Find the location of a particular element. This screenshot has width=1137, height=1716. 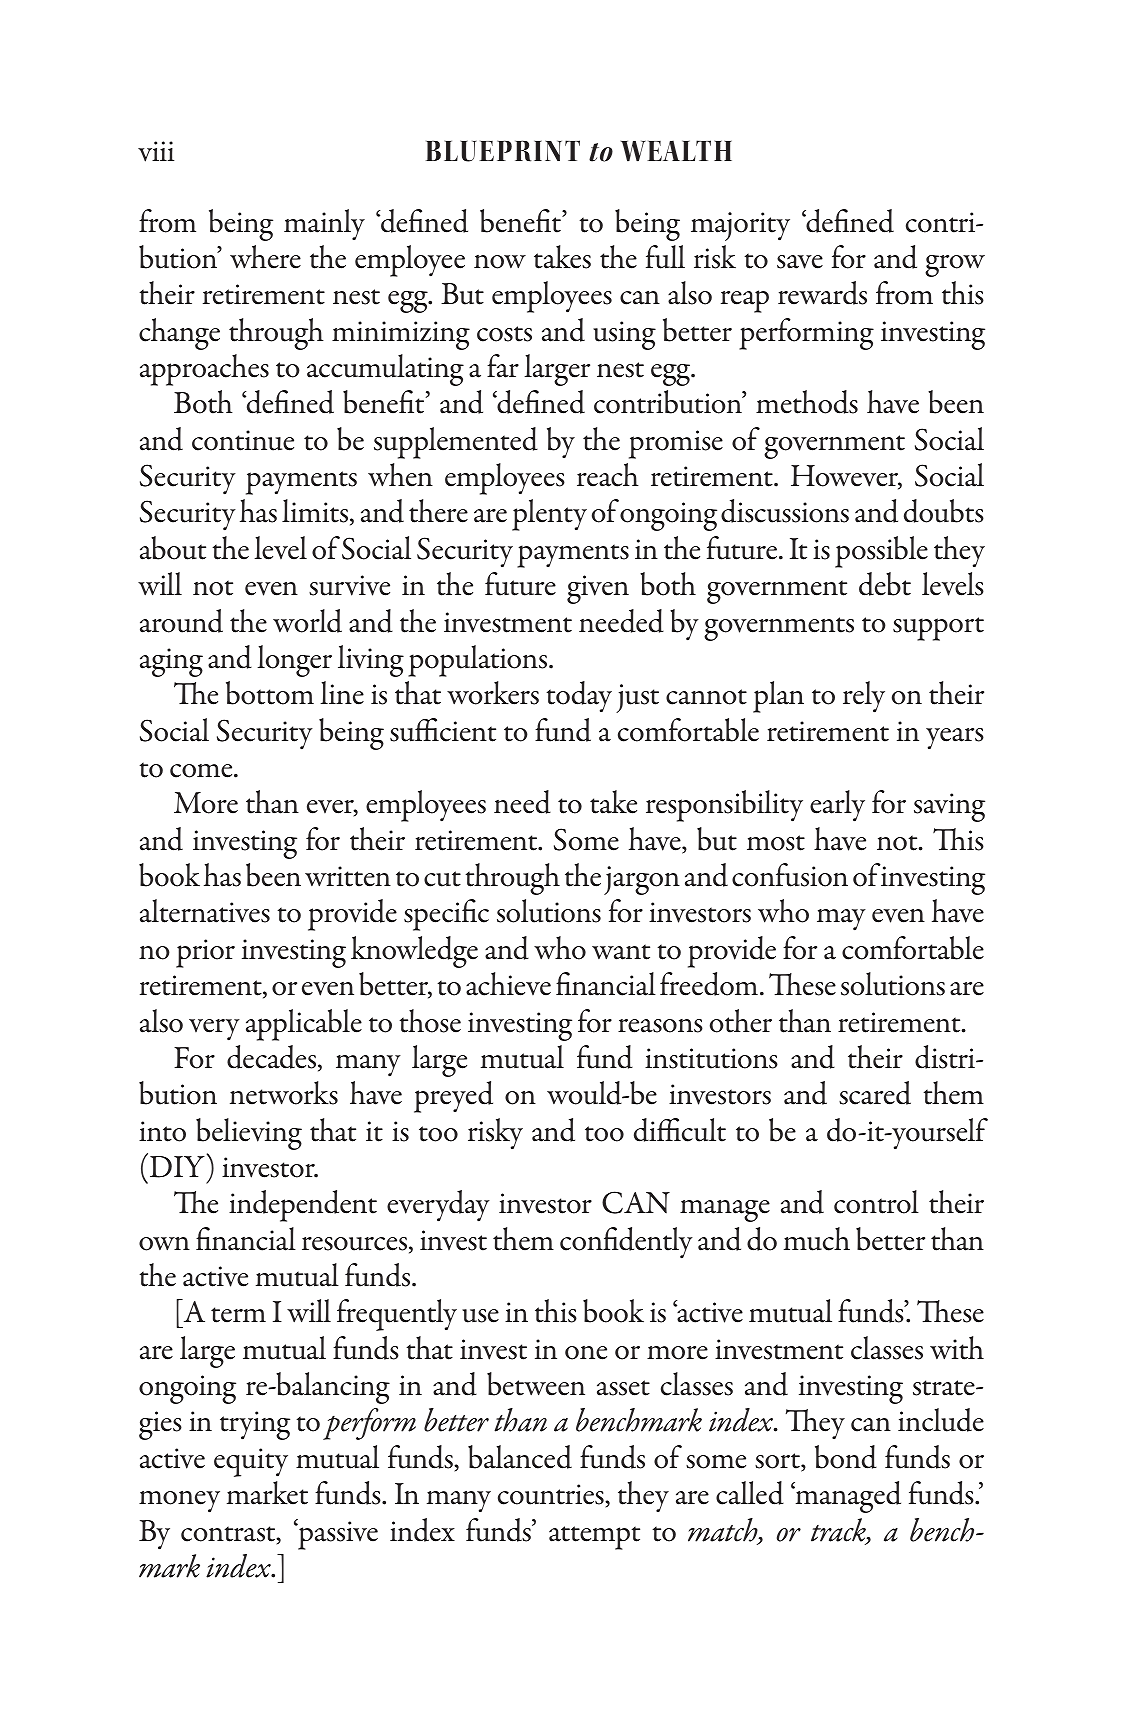

control is located at coordinates (876, 1202).
